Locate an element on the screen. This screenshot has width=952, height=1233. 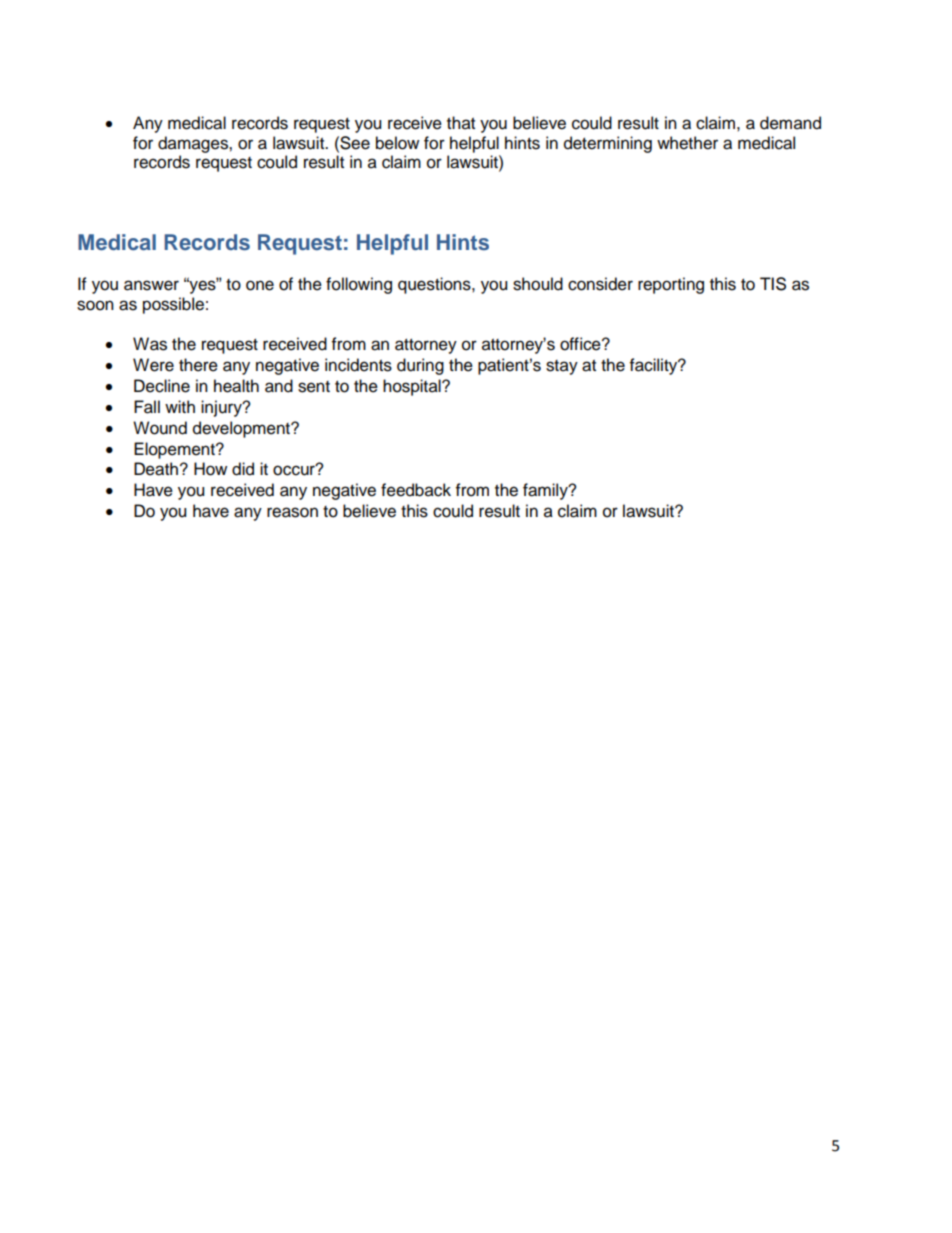
soon is located at coordinates (95, 305).
